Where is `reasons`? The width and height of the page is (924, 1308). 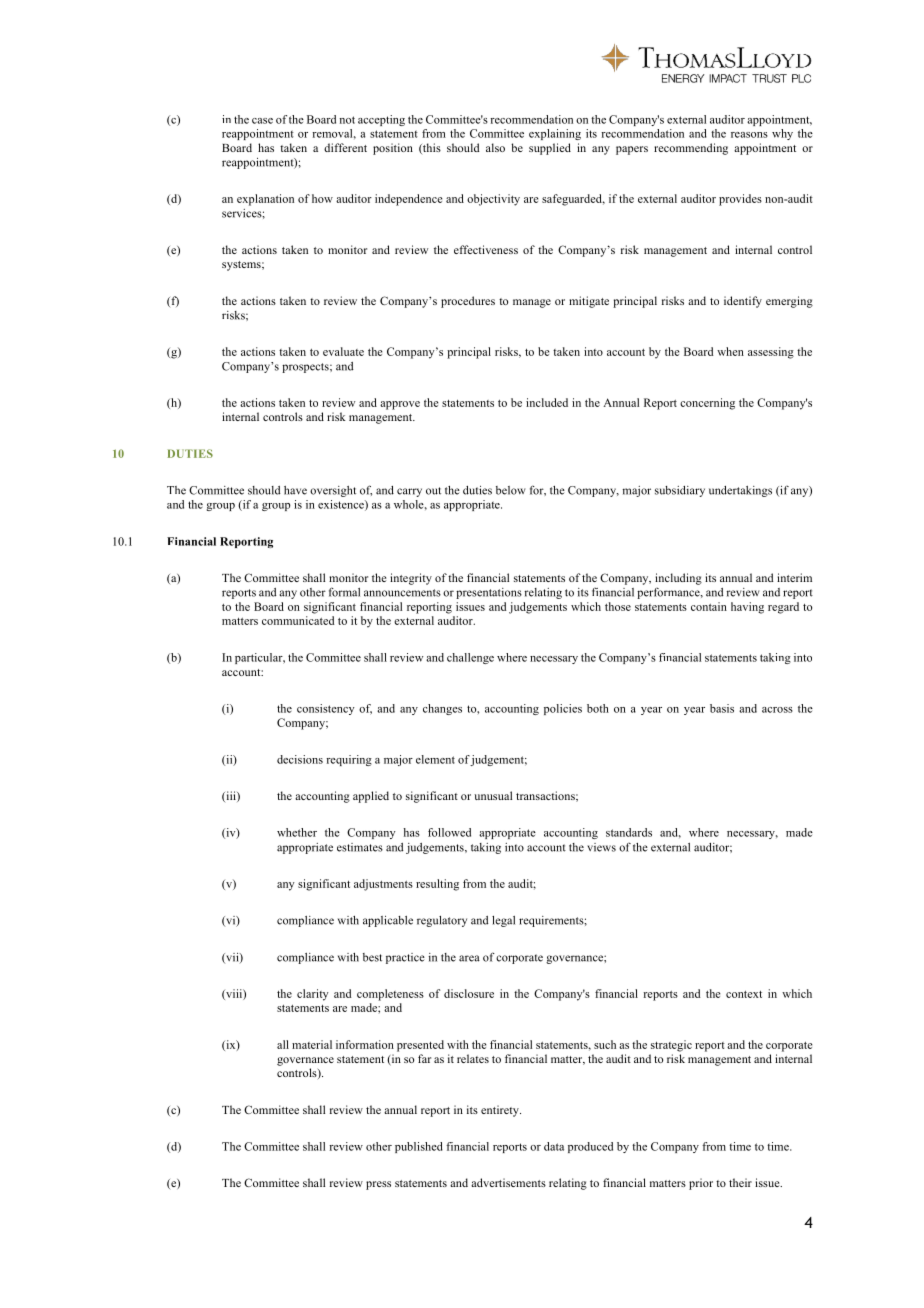 reasons is located at coordinates (749, 135).
